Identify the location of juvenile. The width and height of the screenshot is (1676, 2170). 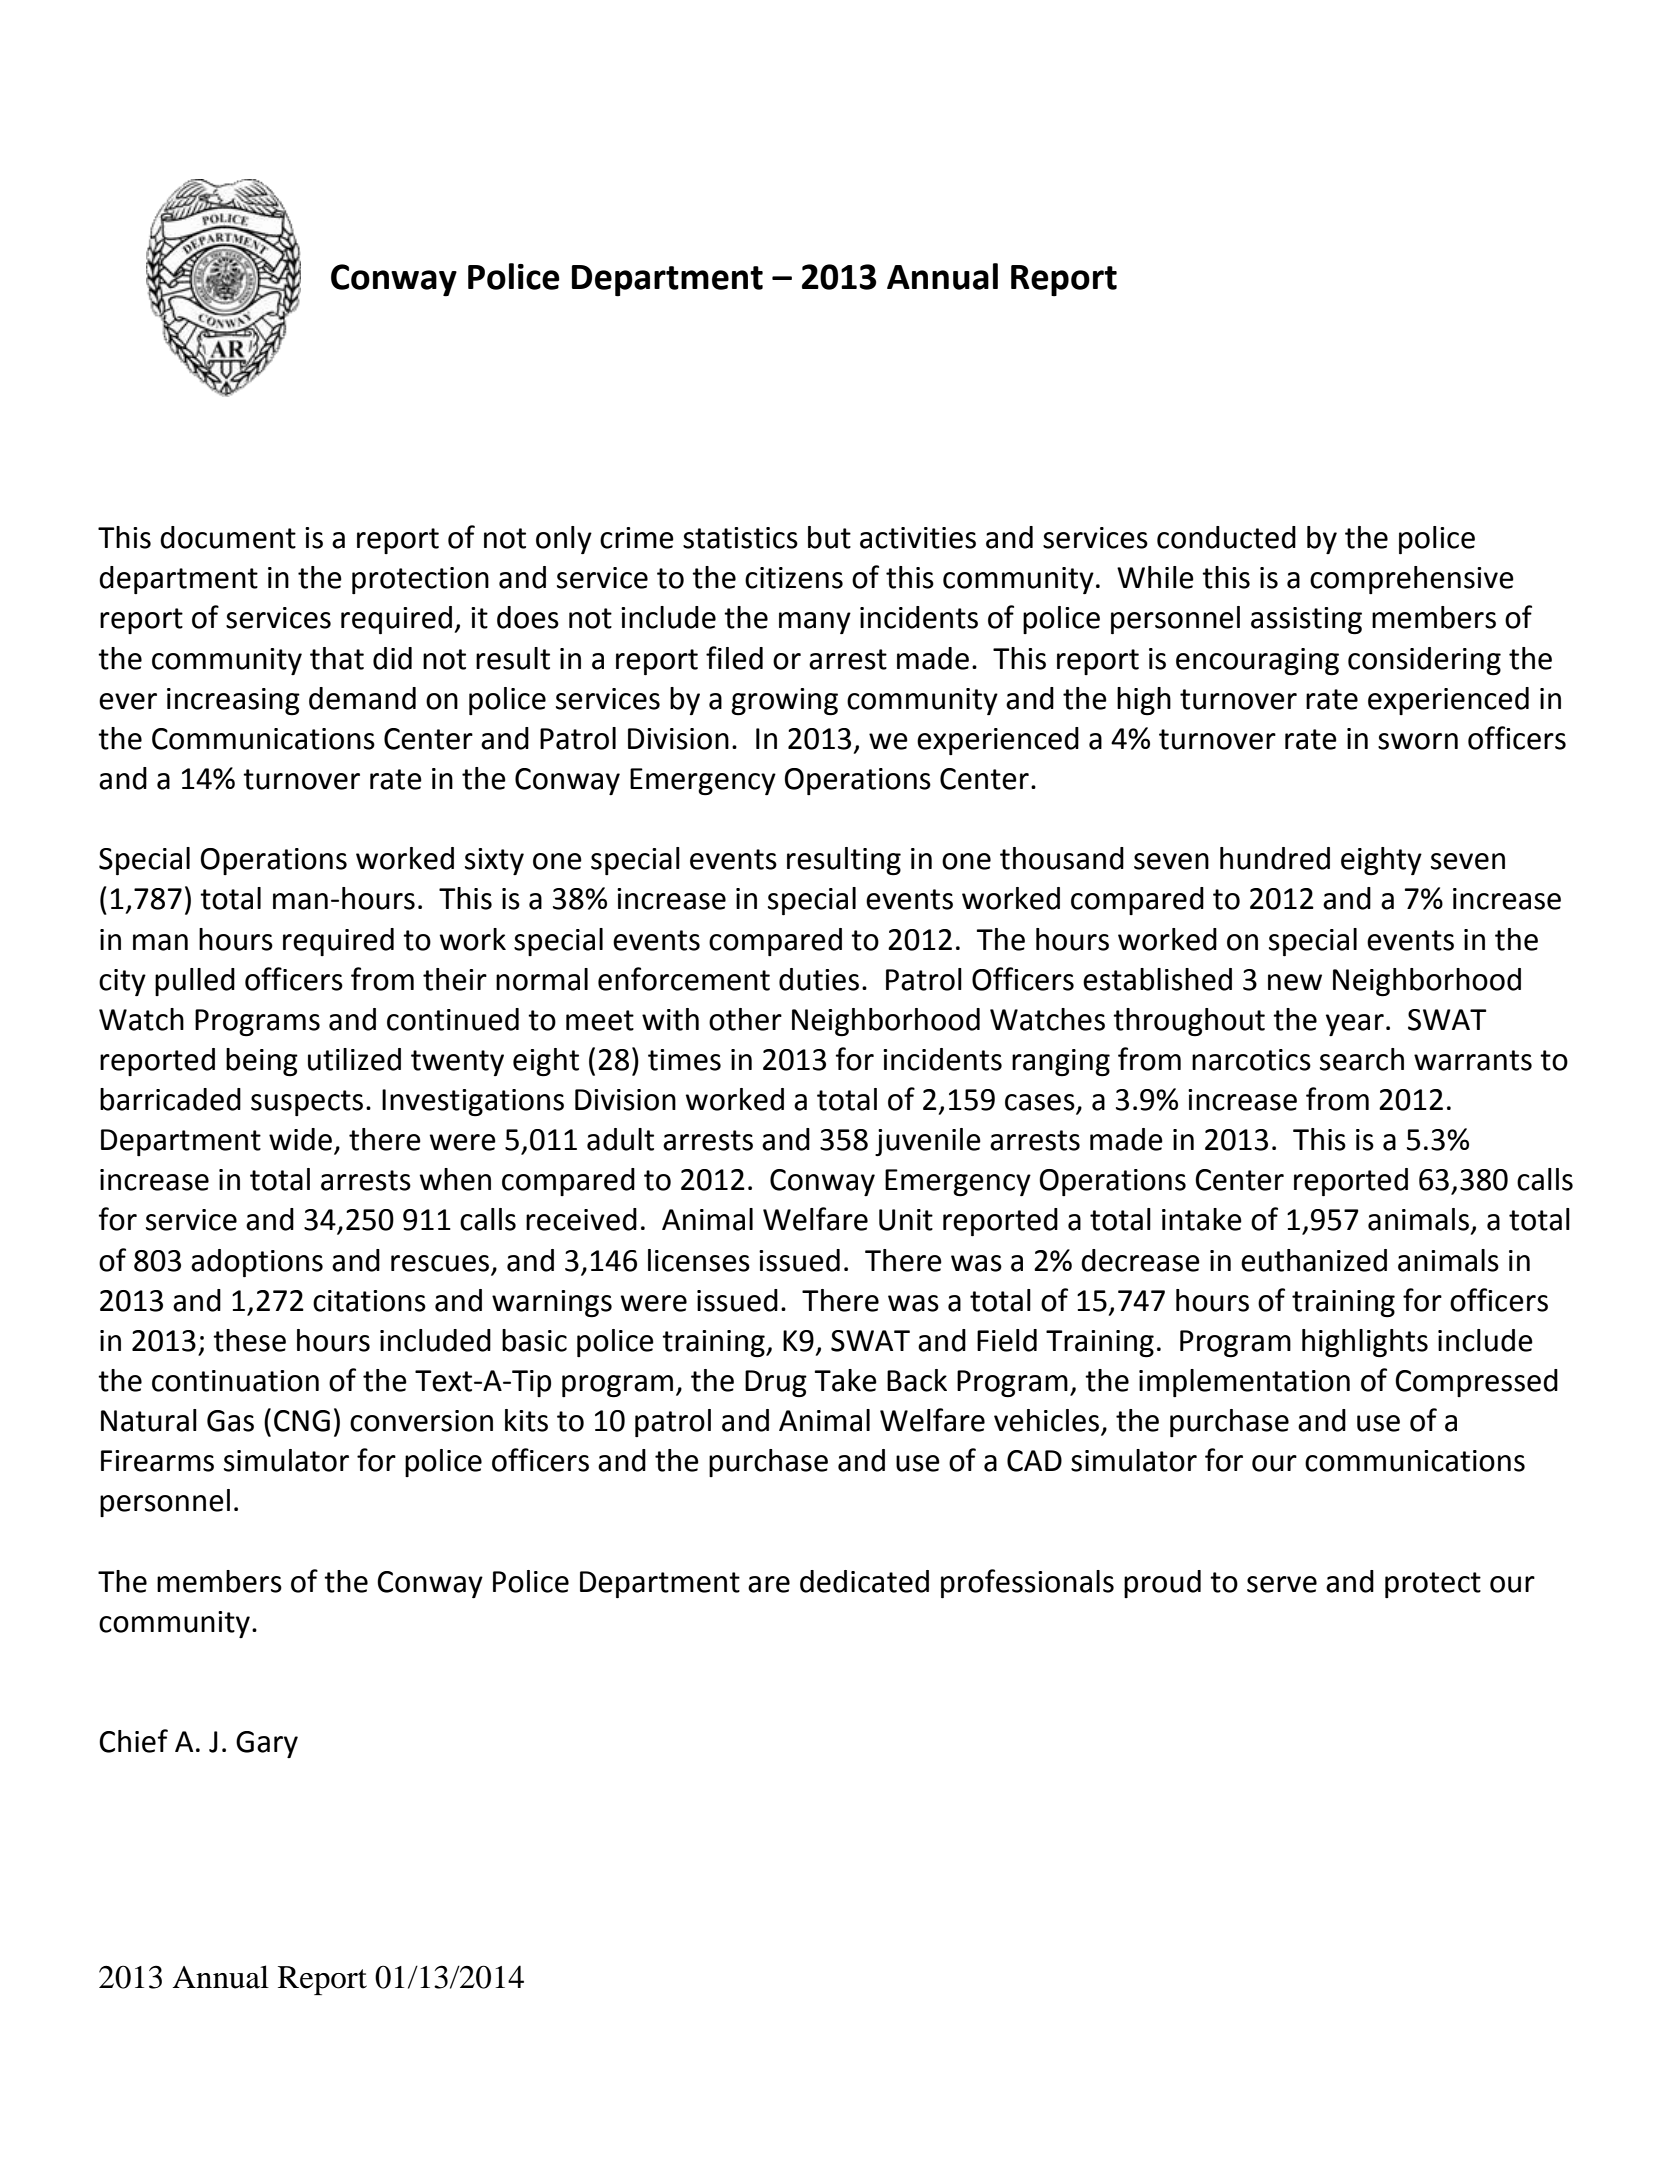
(928, 1142).
